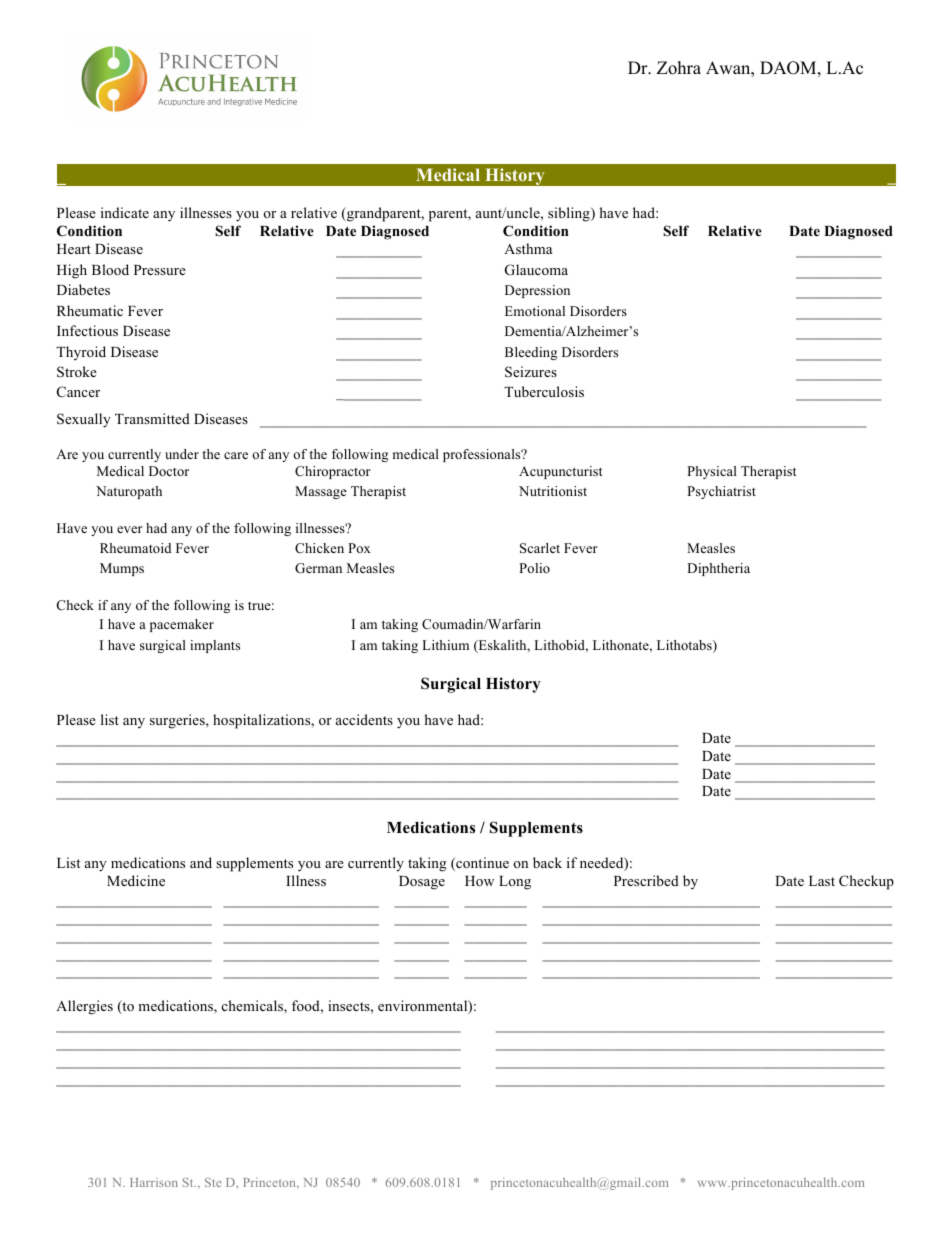 This screenshot has height=1233, width=952. What do you see at coordinates (359, 548) in the screenshot?
I see `Pox` at bounding box center [359, 548].
